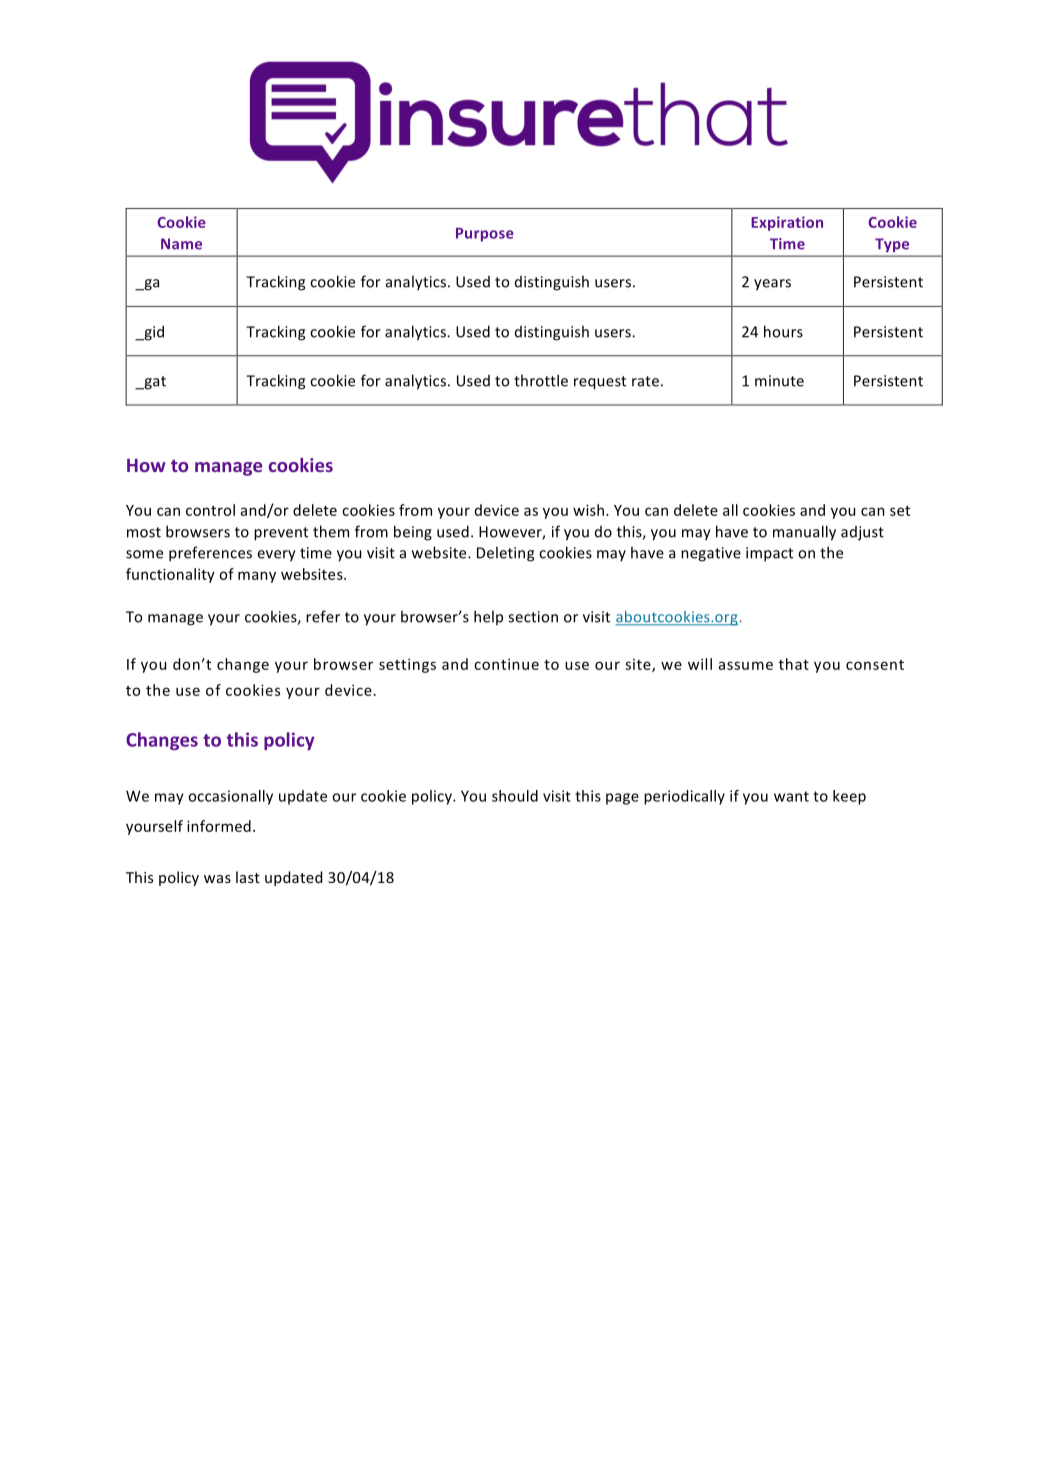 The width and height of the screenshot is (1039, 1469). I want to click on settings, so click(407, 665).
